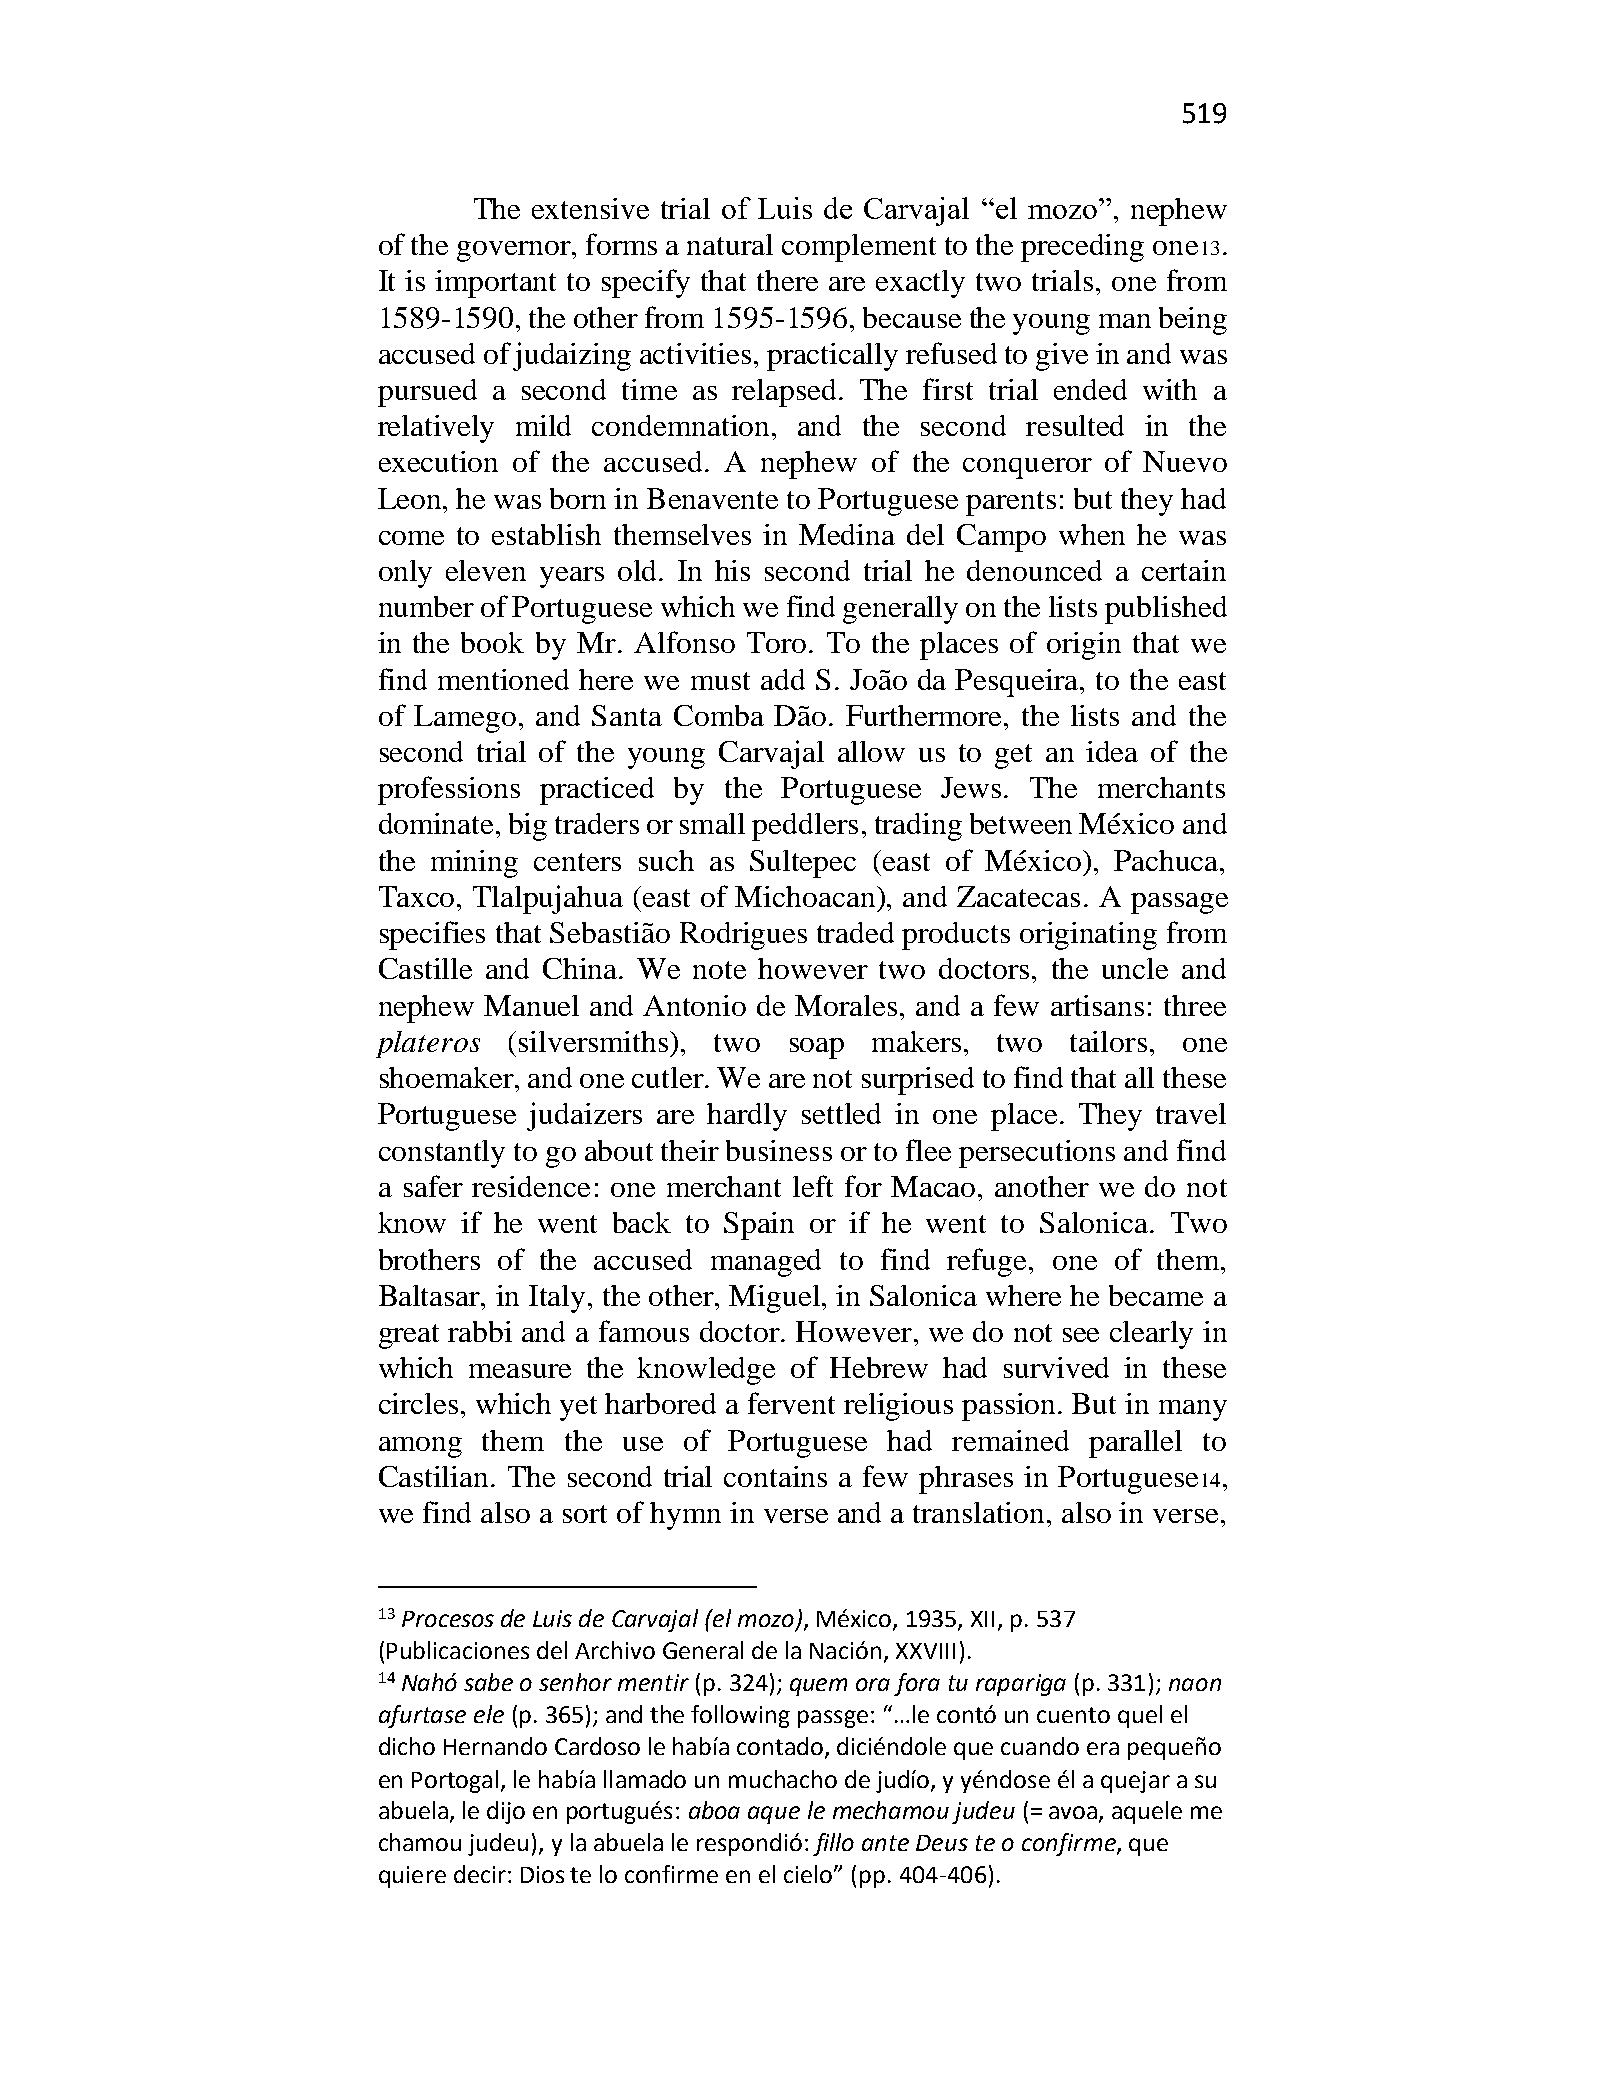  I want to click on governor, so click(515, 251).
